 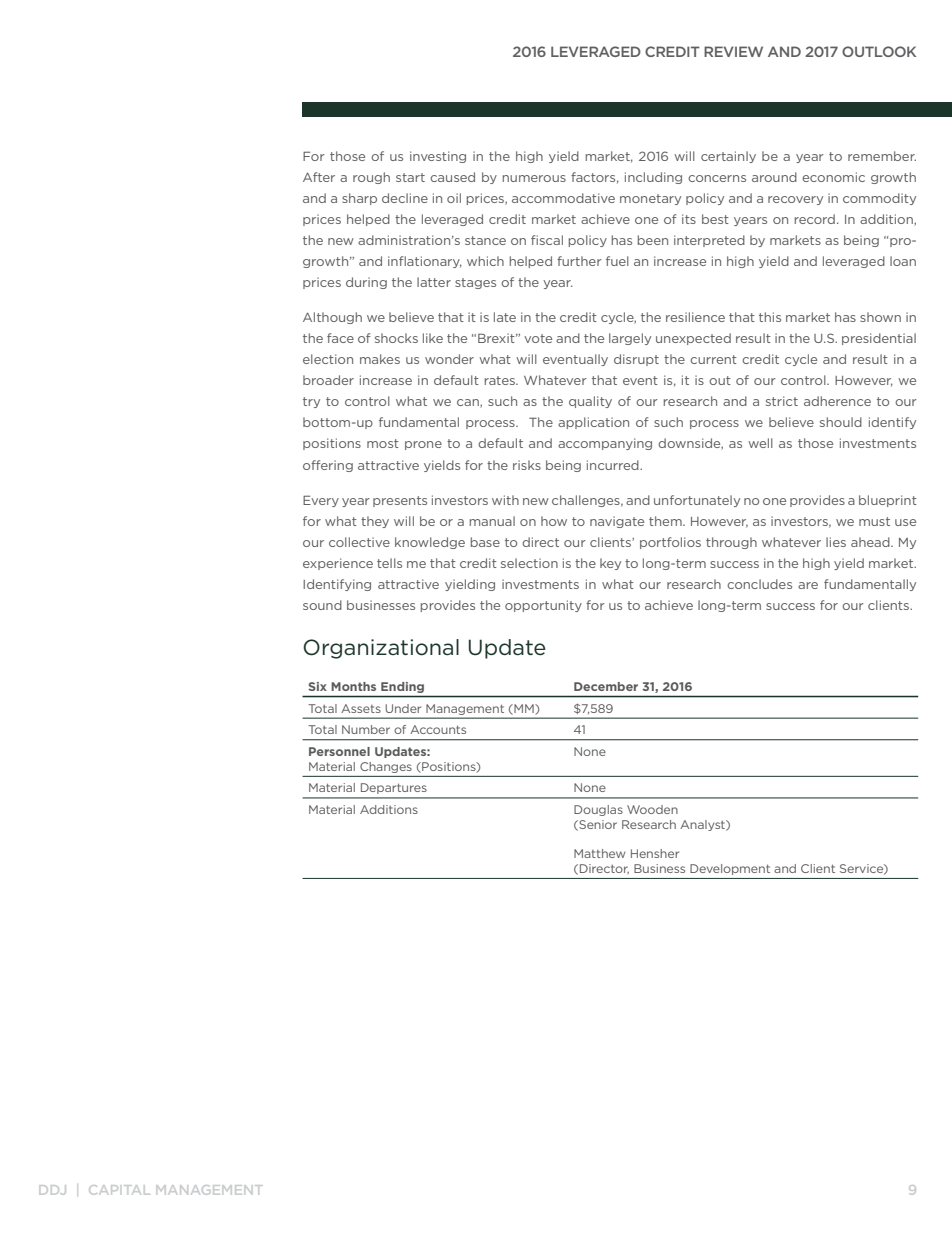 What do you see at coordinates (730, 869) in the document?
I see `Development` at bounding box center [730, 869].
